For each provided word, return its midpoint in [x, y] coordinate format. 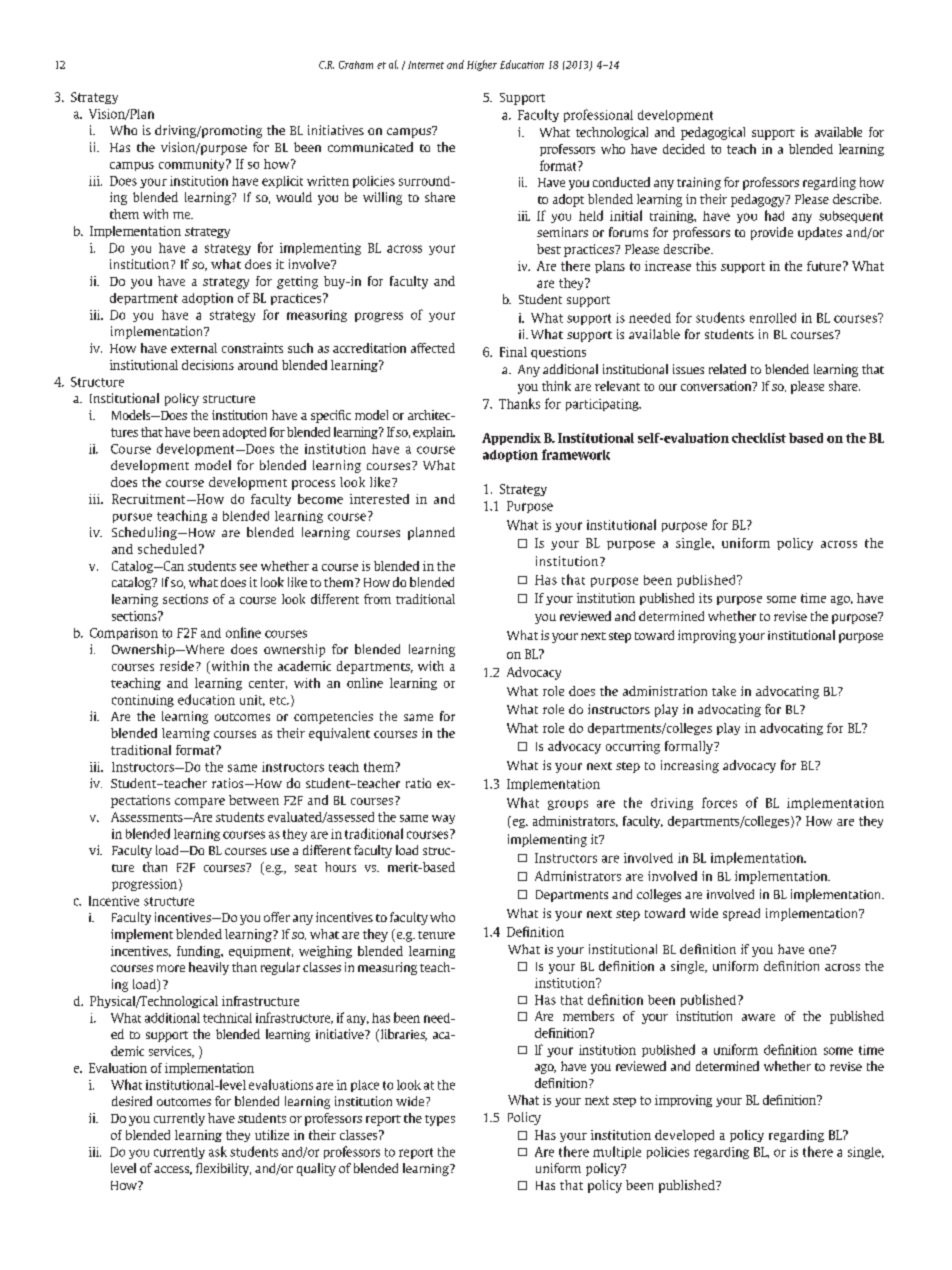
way [443, 819]
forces [719, 802]
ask [218, 1151]
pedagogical [713, 133]
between [254, 800]
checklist [759, 438]
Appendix [511, 439]
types [440, 1120]
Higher [482, 65]
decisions [208, 365]
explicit [282, 182]
